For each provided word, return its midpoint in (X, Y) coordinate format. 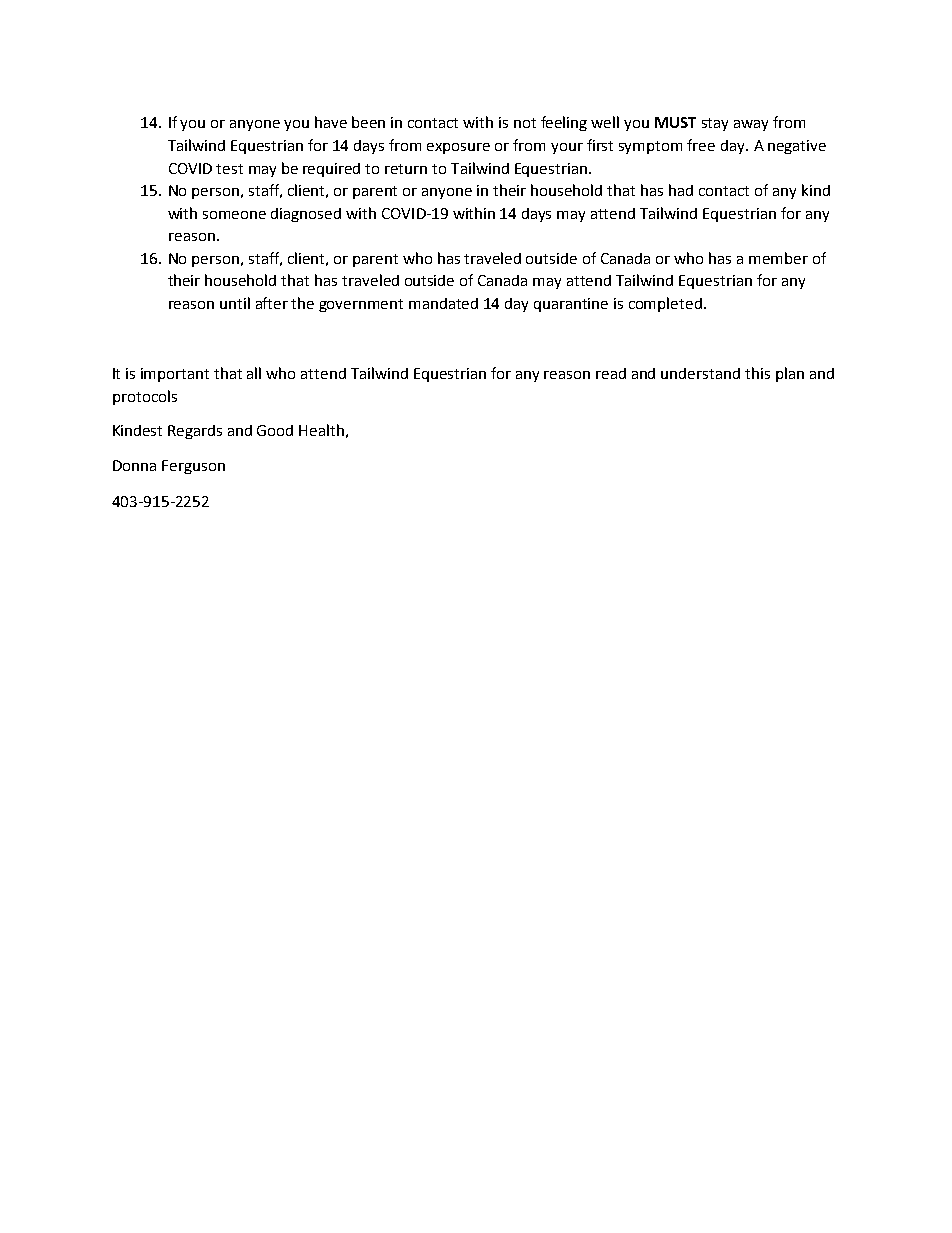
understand (700, 373)
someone (234, 215)
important (175, 375)
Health (321, 430)
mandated (443, 303)
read (611, 373)
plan (790, 374)
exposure (458, 148)
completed (665, 304)
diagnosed (306, 215)
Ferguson (193, 467)
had (681, 190)
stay (715, 124)
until (235, 303)
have (331, 122)
